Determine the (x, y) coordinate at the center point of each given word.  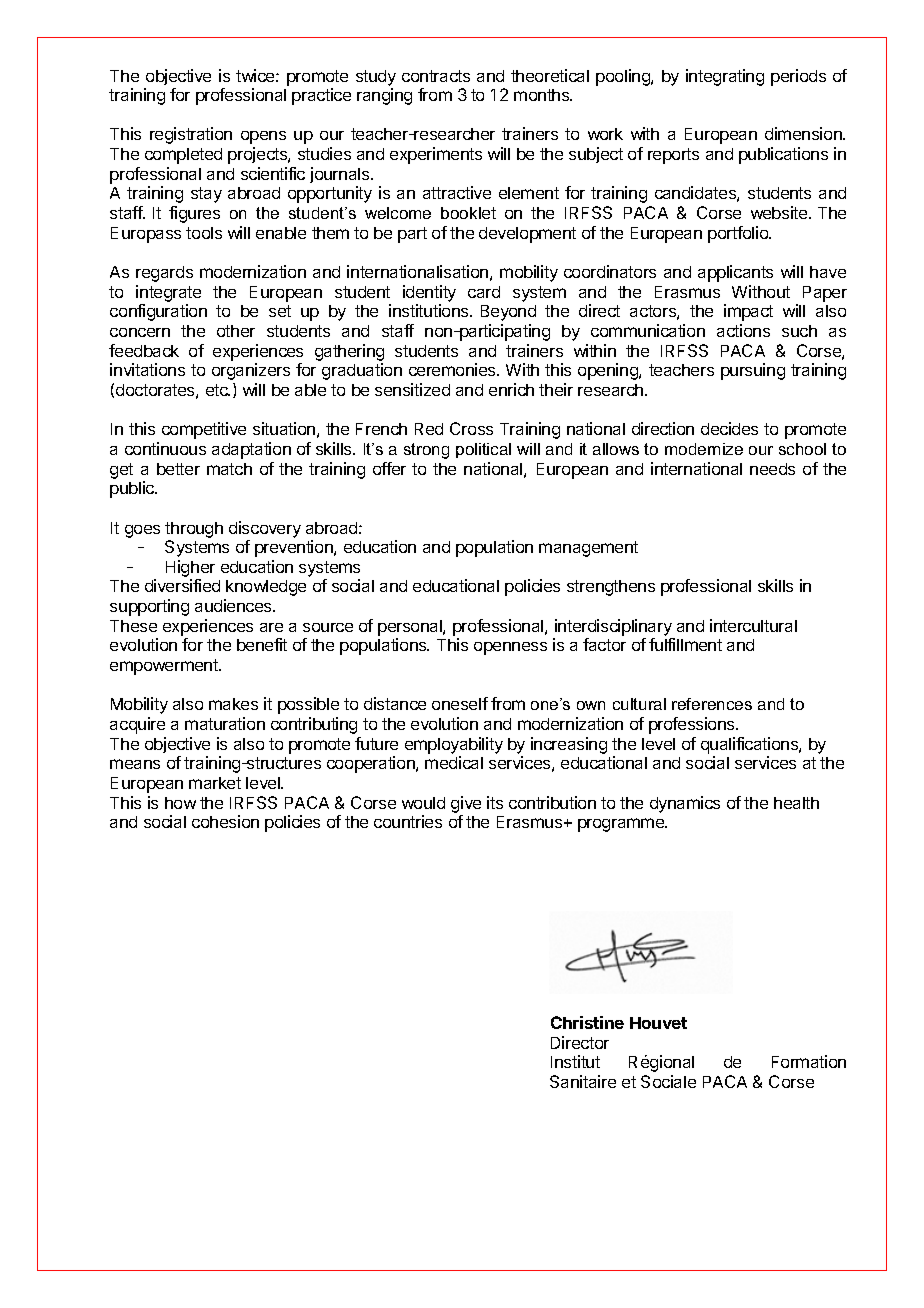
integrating (725, 77)
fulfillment (685, 644)
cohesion (225, 821)
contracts (436, 76)
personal (411, 628)
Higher (190, 570)
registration (191, 135)
